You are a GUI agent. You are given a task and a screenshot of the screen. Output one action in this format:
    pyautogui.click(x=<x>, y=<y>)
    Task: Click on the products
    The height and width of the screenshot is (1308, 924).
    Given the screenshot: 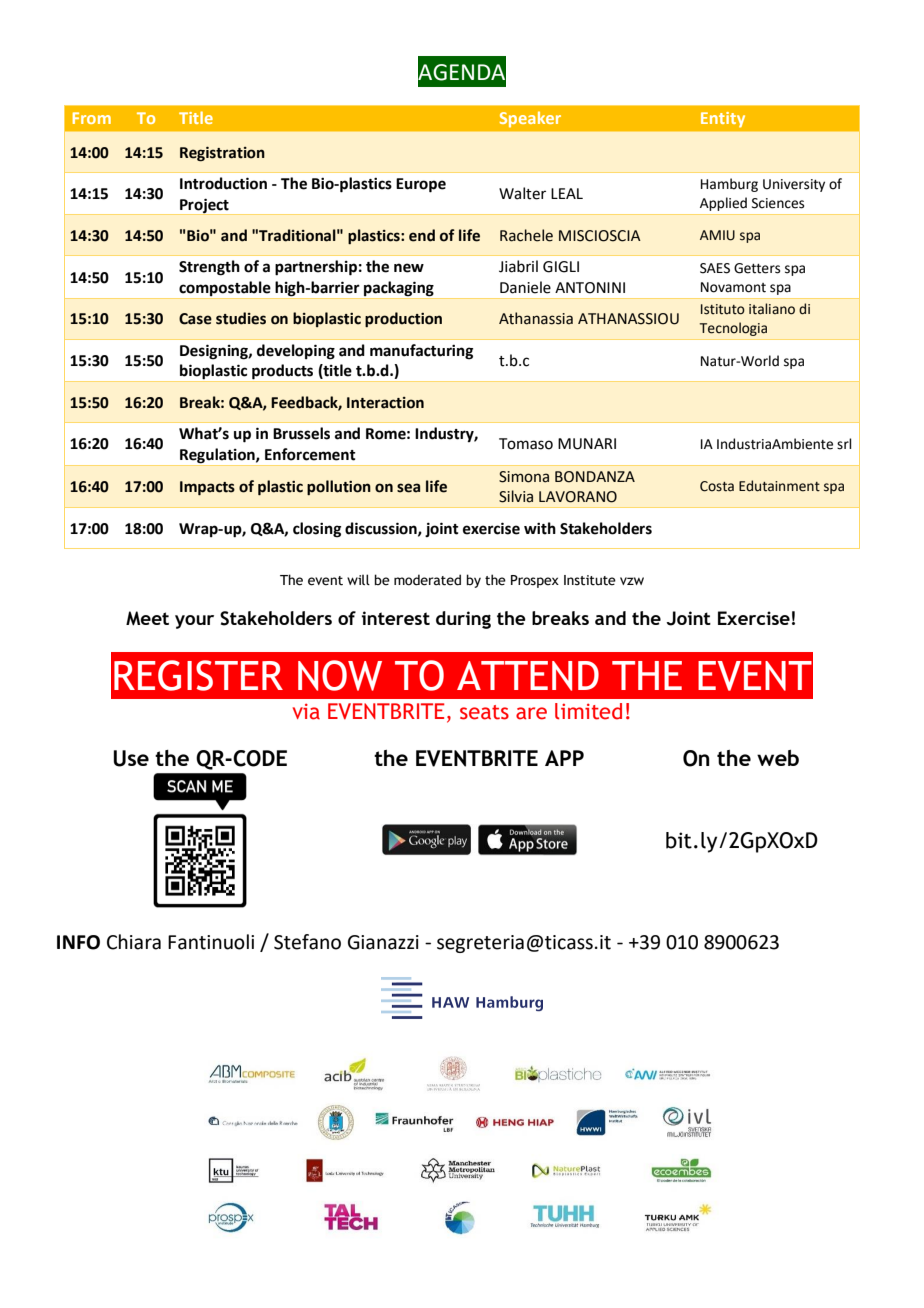 What is the action you would take?
    pyautogui.click(x=283, y=373)
